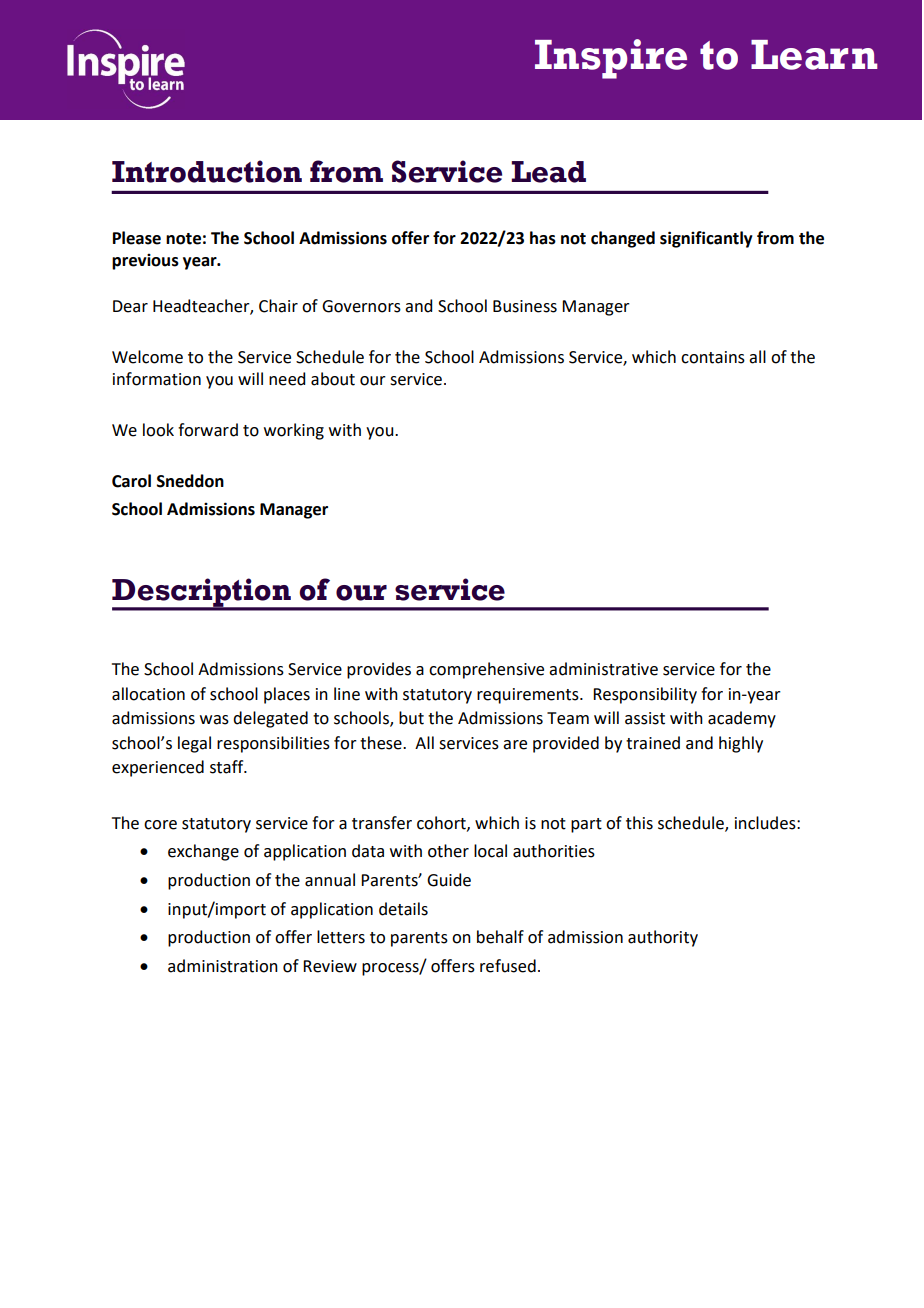 This image has width=924, height=1308. What do you see at coordinates (611, 59) in the image?
I see `Inspire` at bounding box center [611, 59].
